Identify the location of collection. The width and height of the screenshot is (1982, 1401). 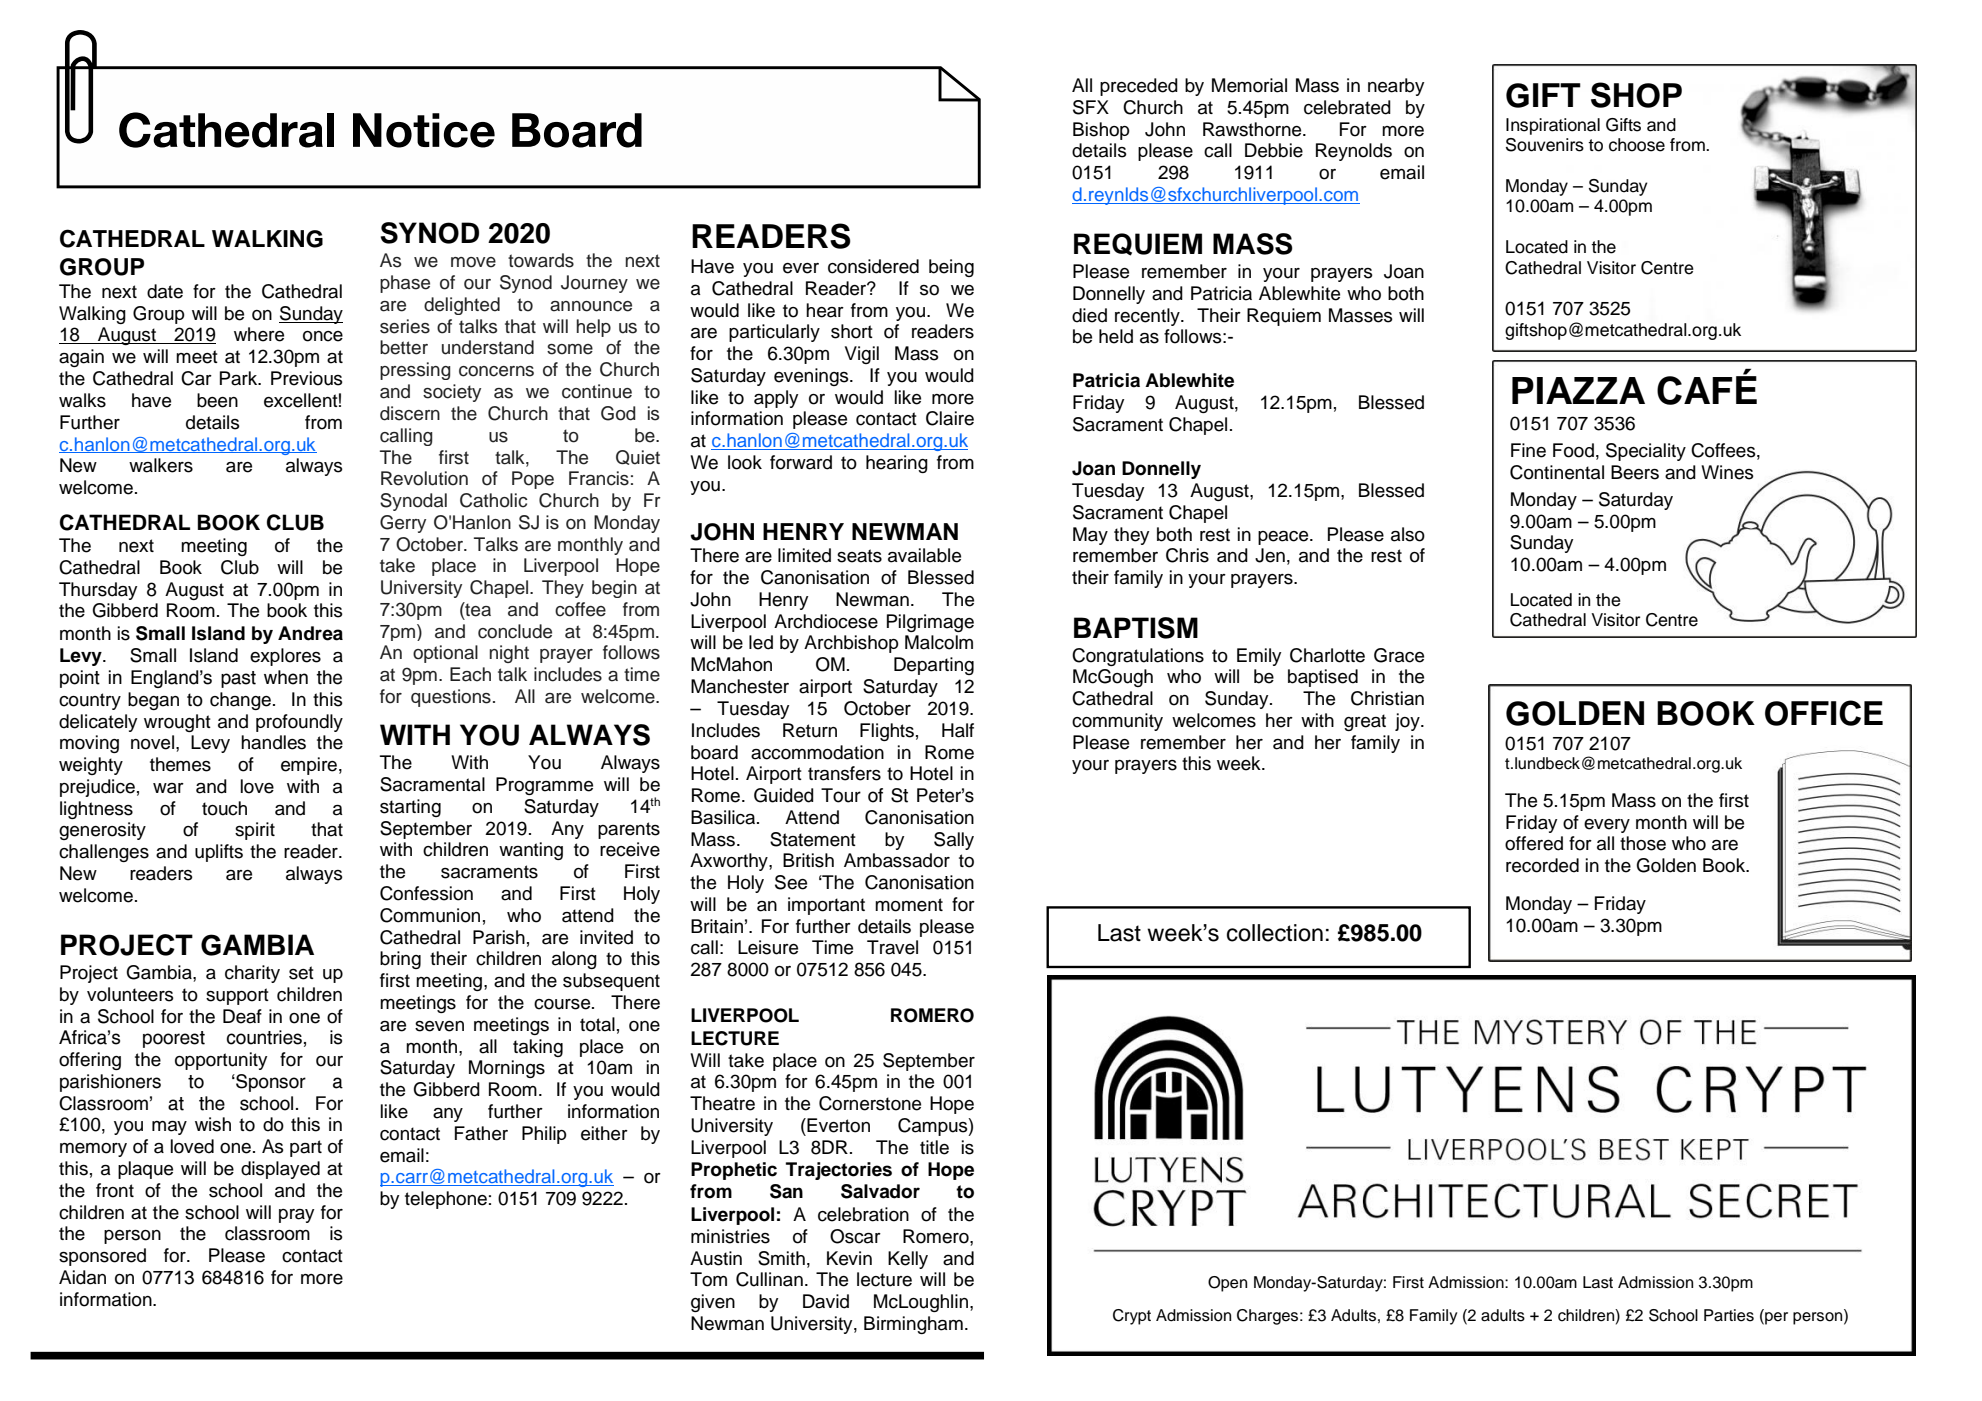
(1275, 933).
